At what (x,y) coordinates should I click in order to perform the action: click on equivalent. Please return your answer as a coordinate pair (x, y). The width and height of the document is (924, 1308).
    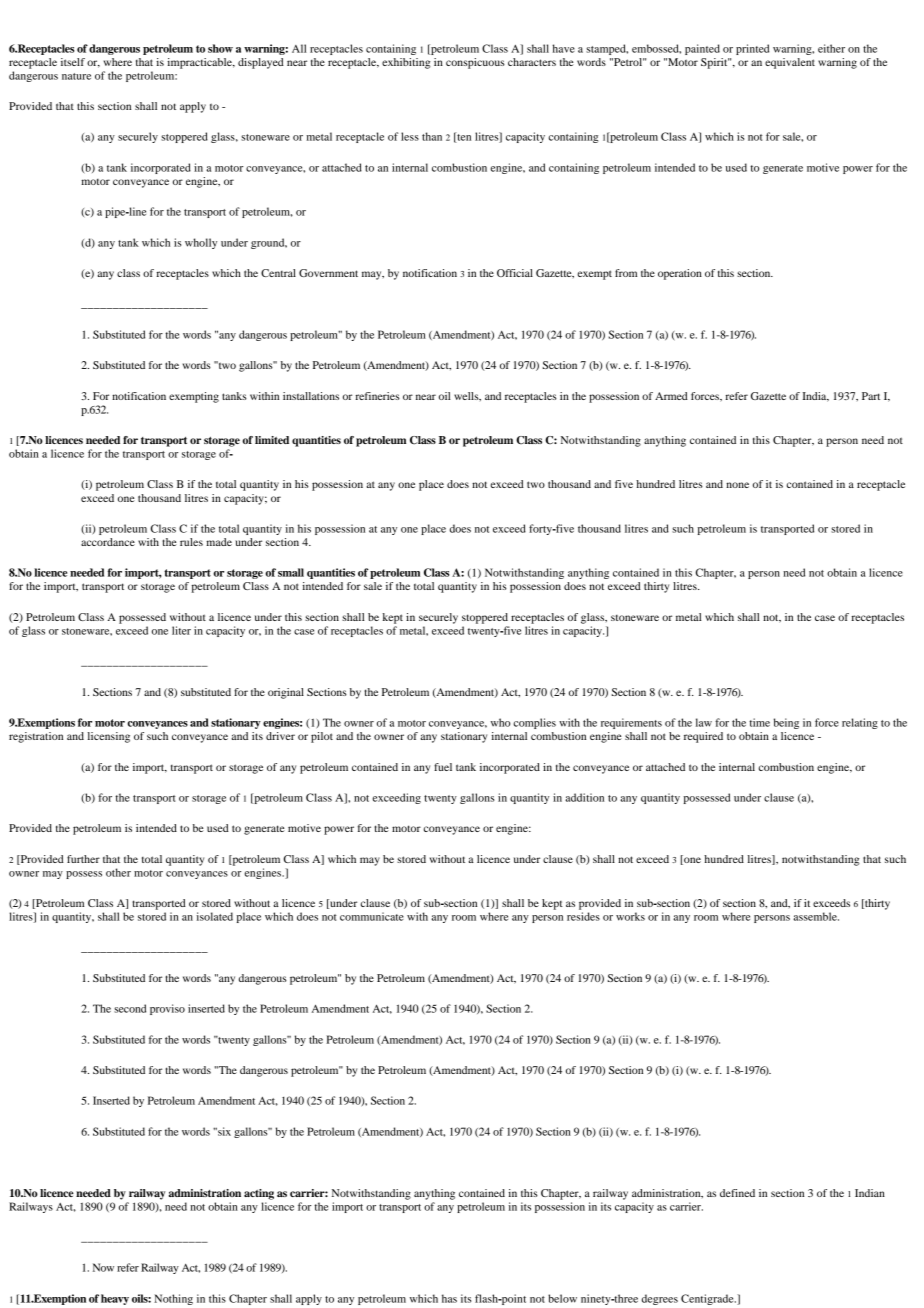
    Looking at the image, I should click on (790, 63).
